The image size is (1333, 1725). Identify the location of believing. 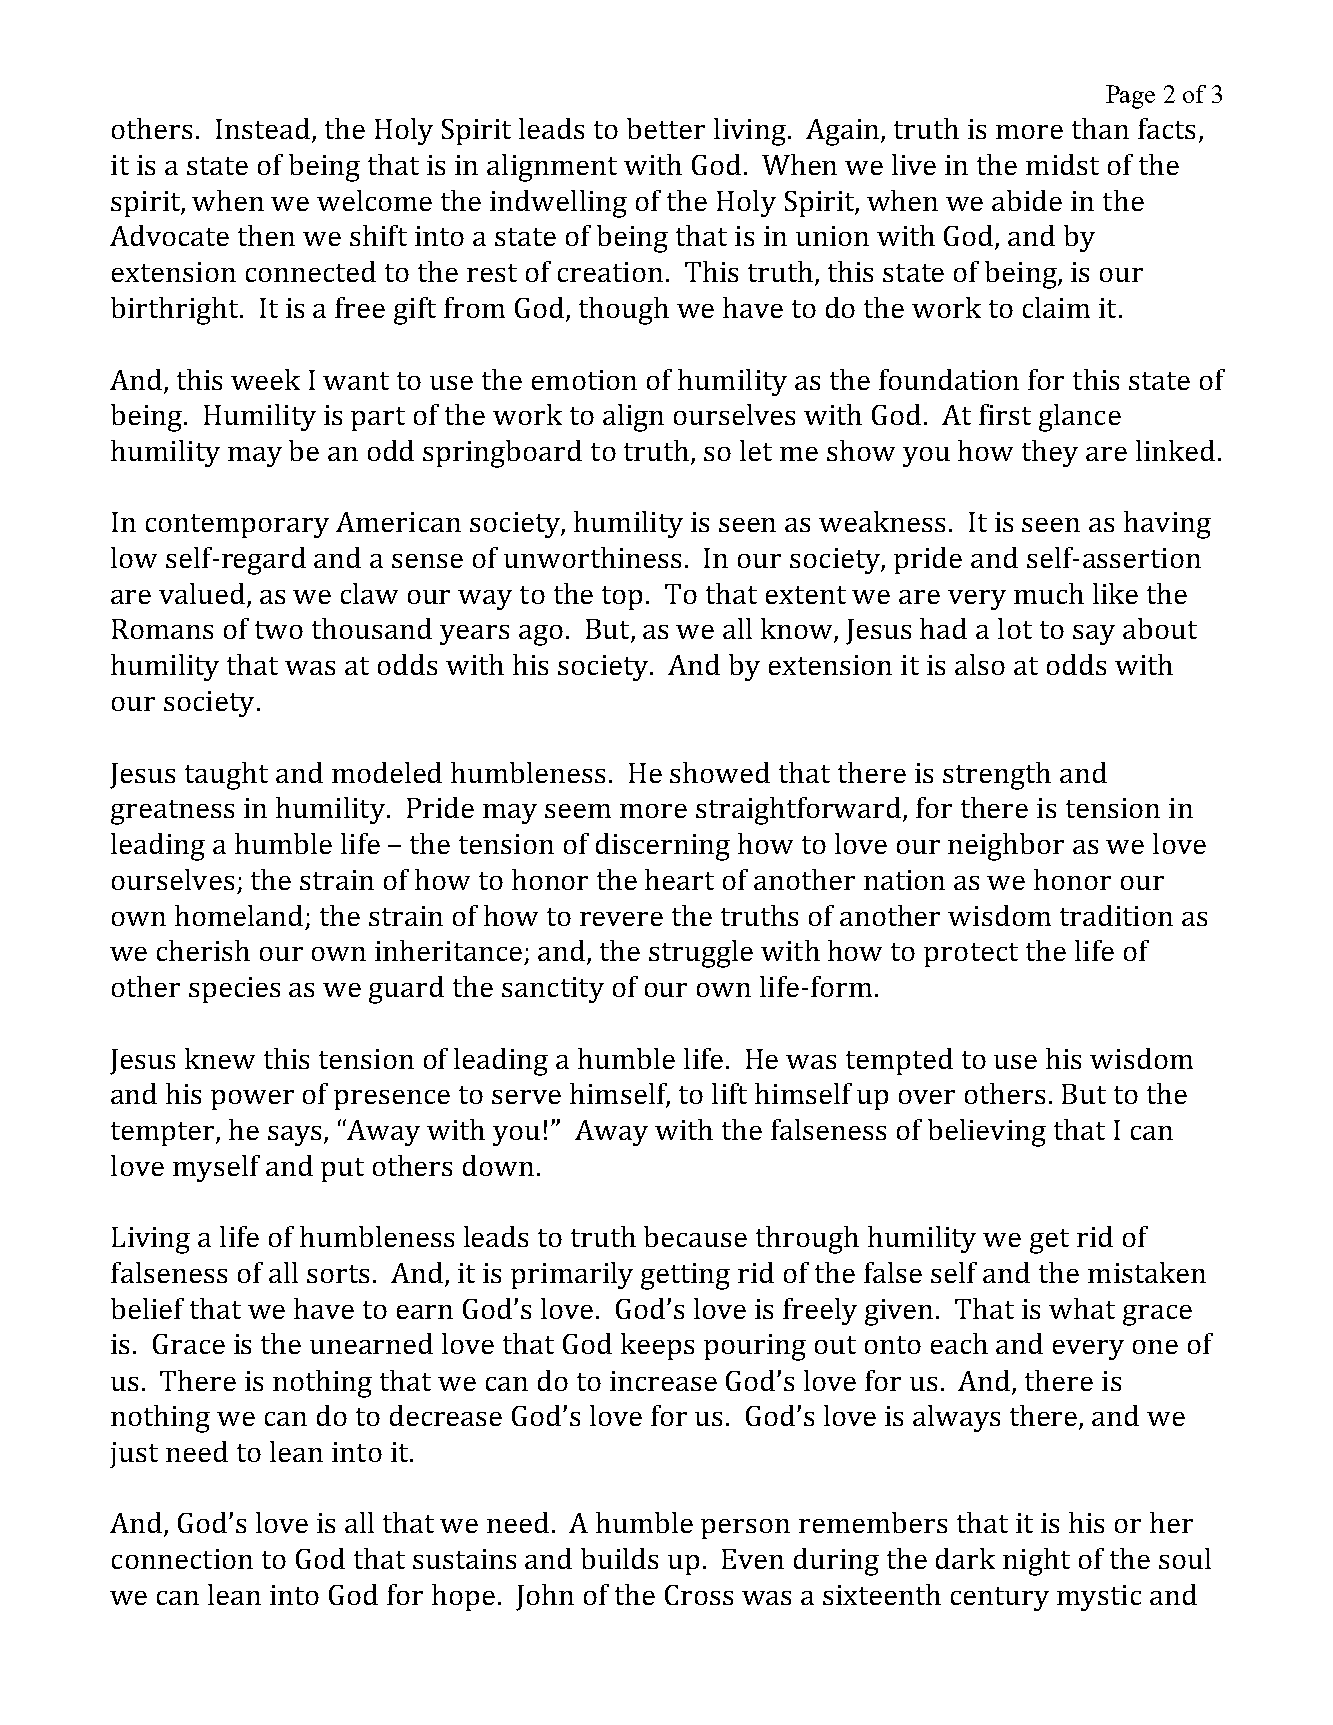
(987, 1133).
